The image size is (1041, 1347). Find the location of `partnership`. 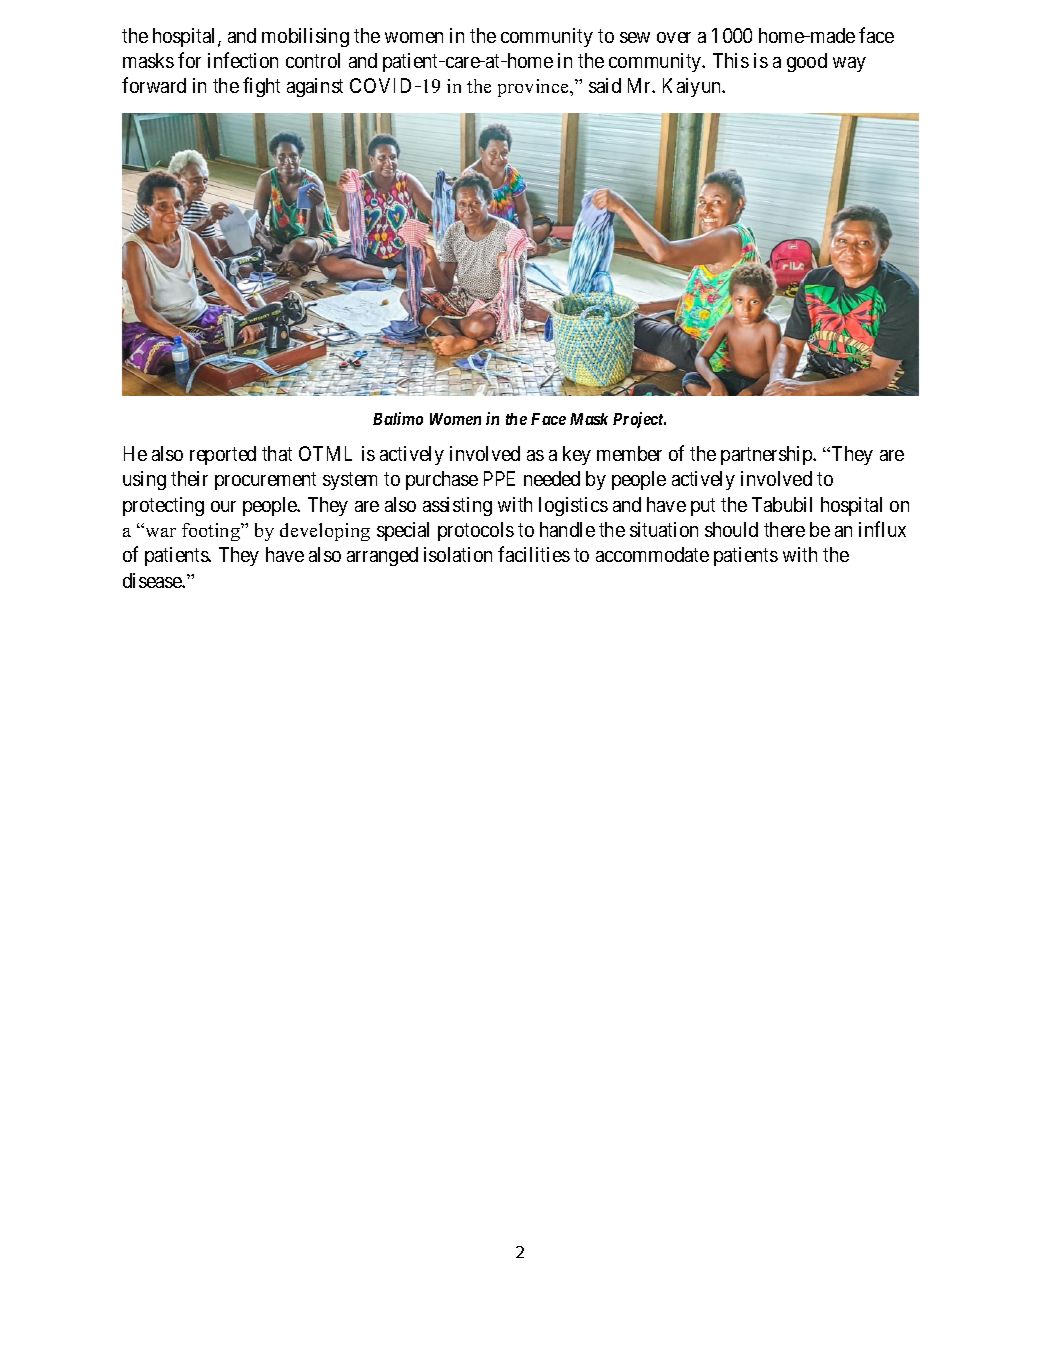

partnership is located at coordinates (767, 455).
